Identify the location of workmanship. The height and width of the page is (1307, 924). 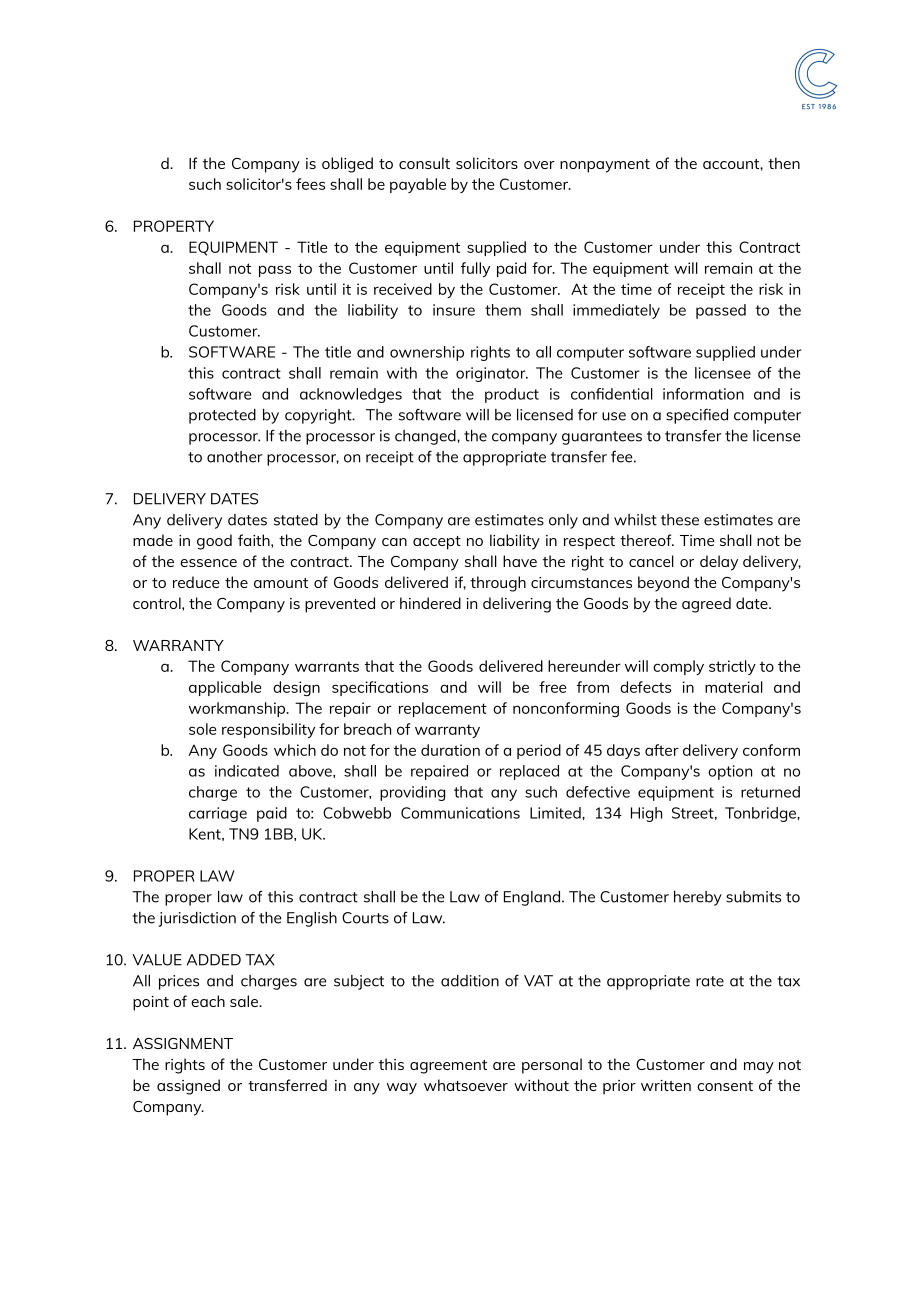
(238, 709).
